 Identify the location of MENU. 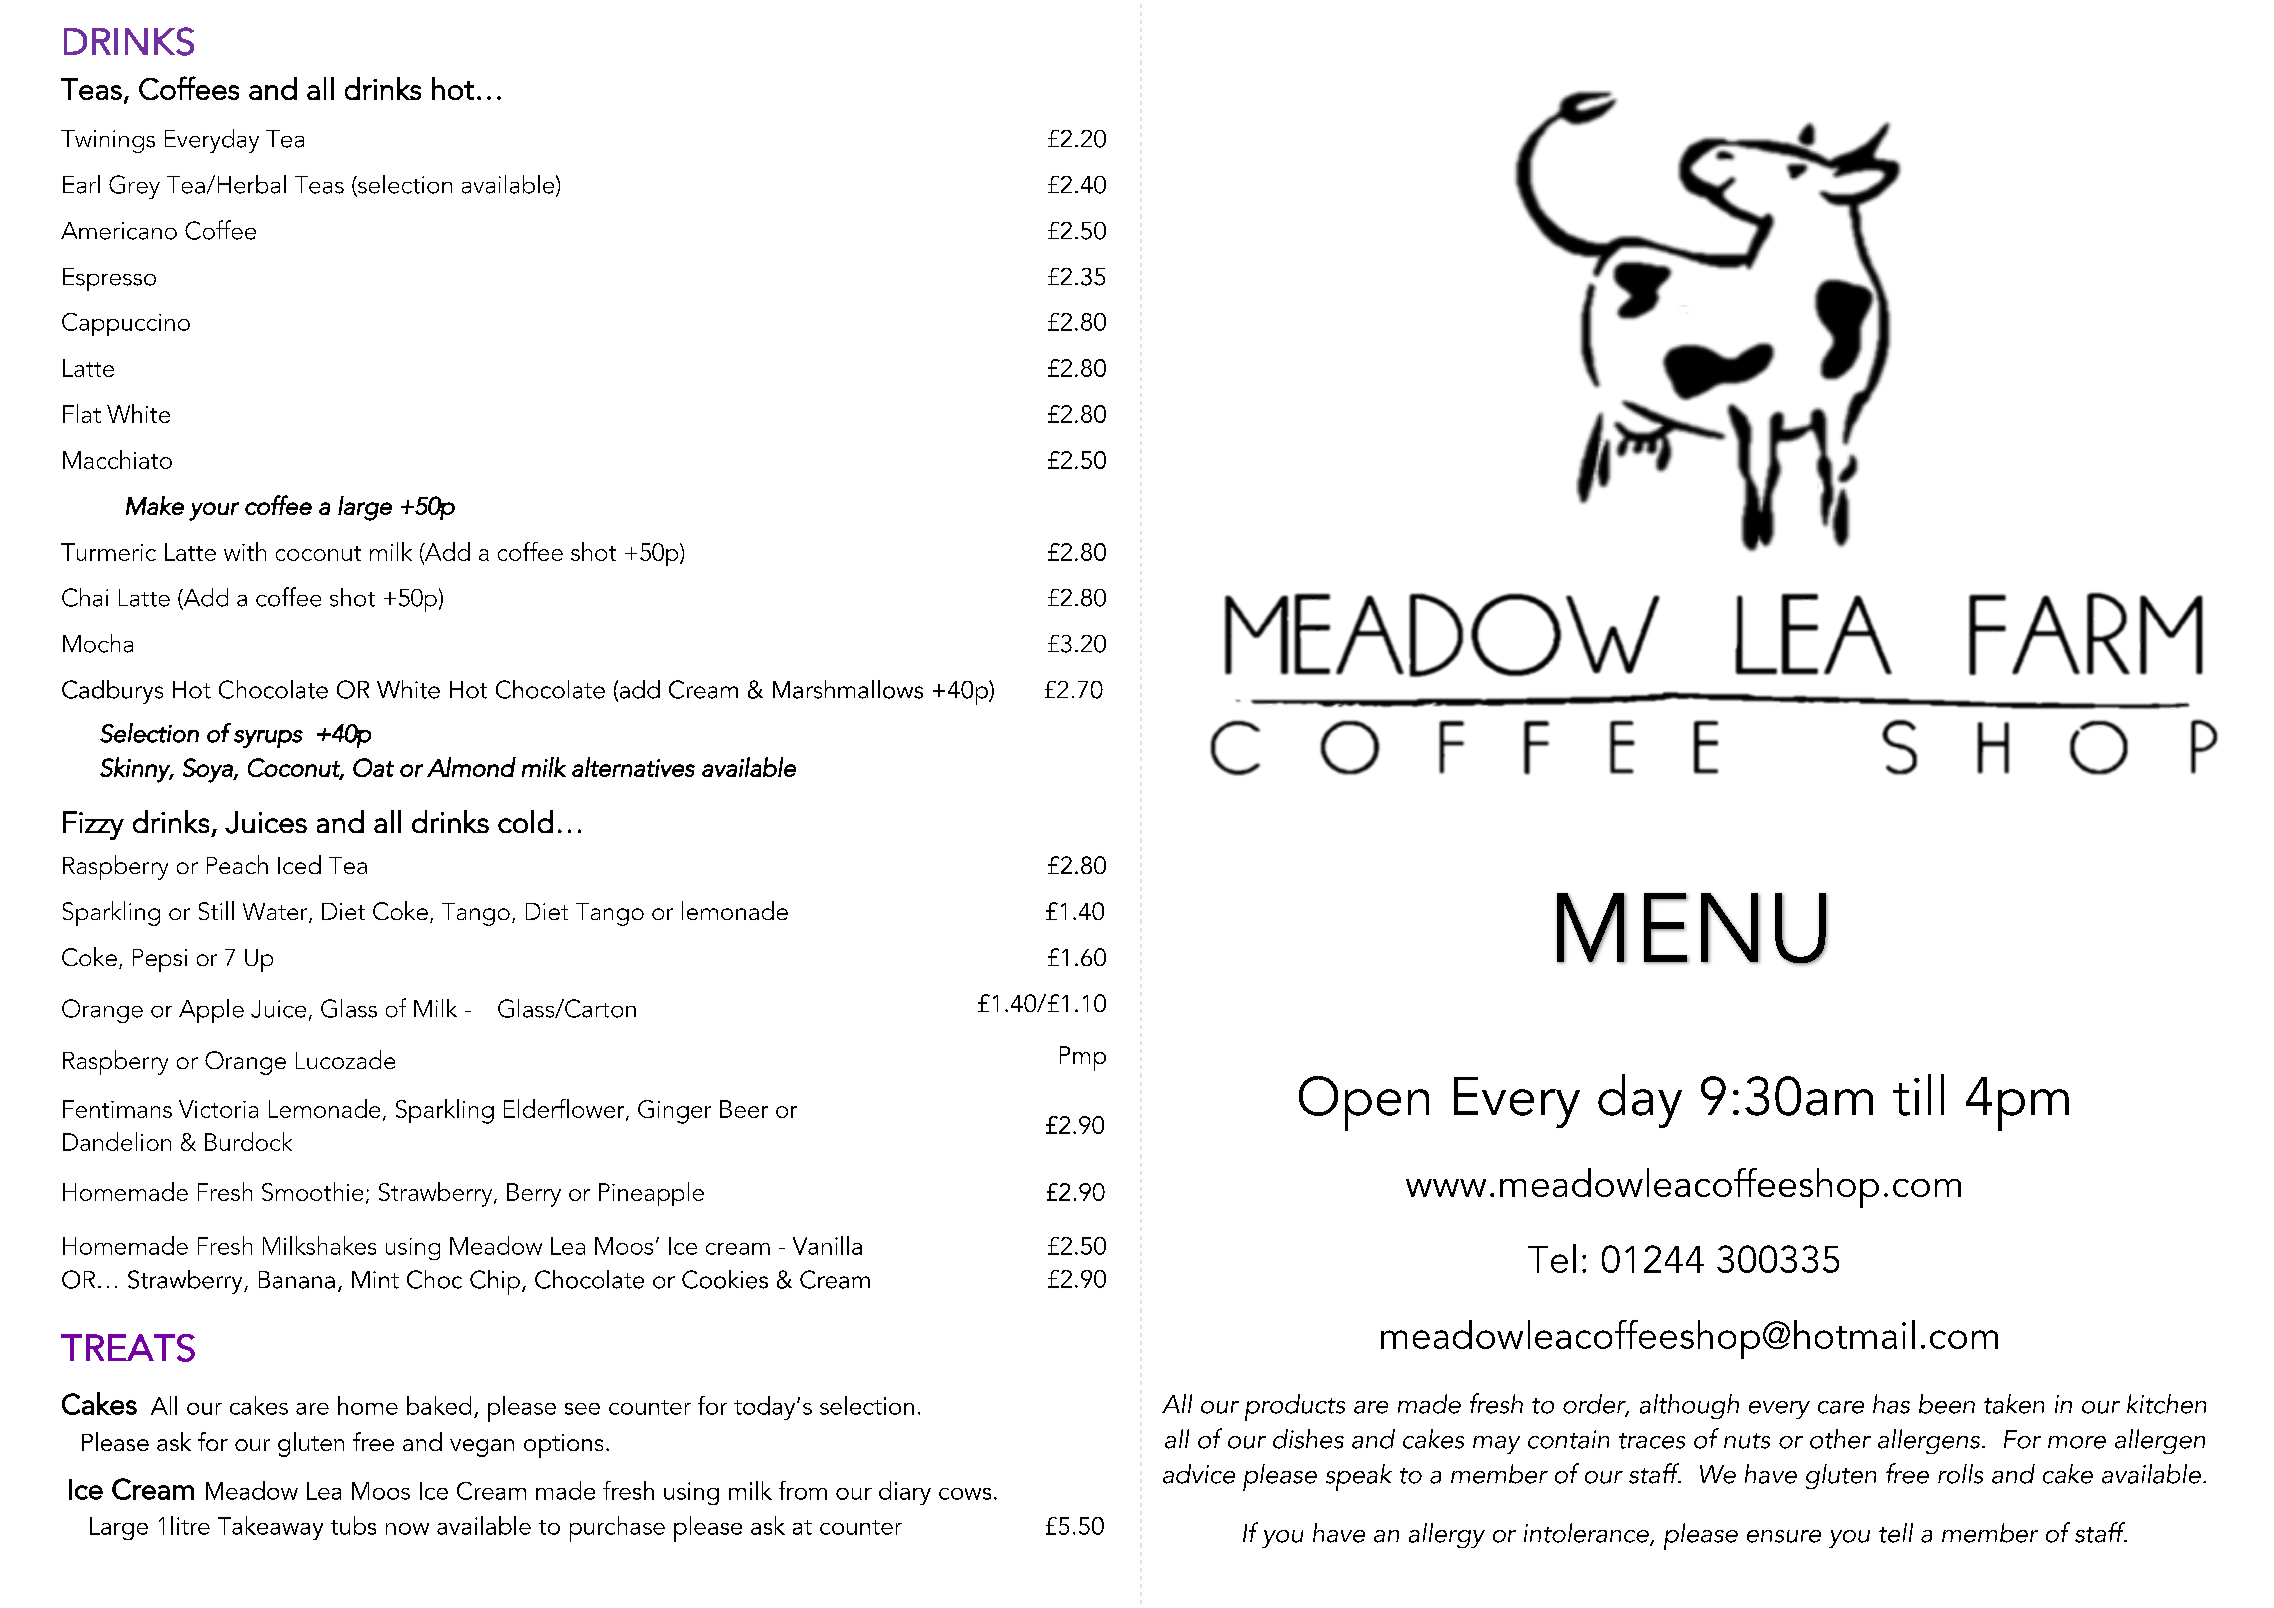
(1692, 929).
